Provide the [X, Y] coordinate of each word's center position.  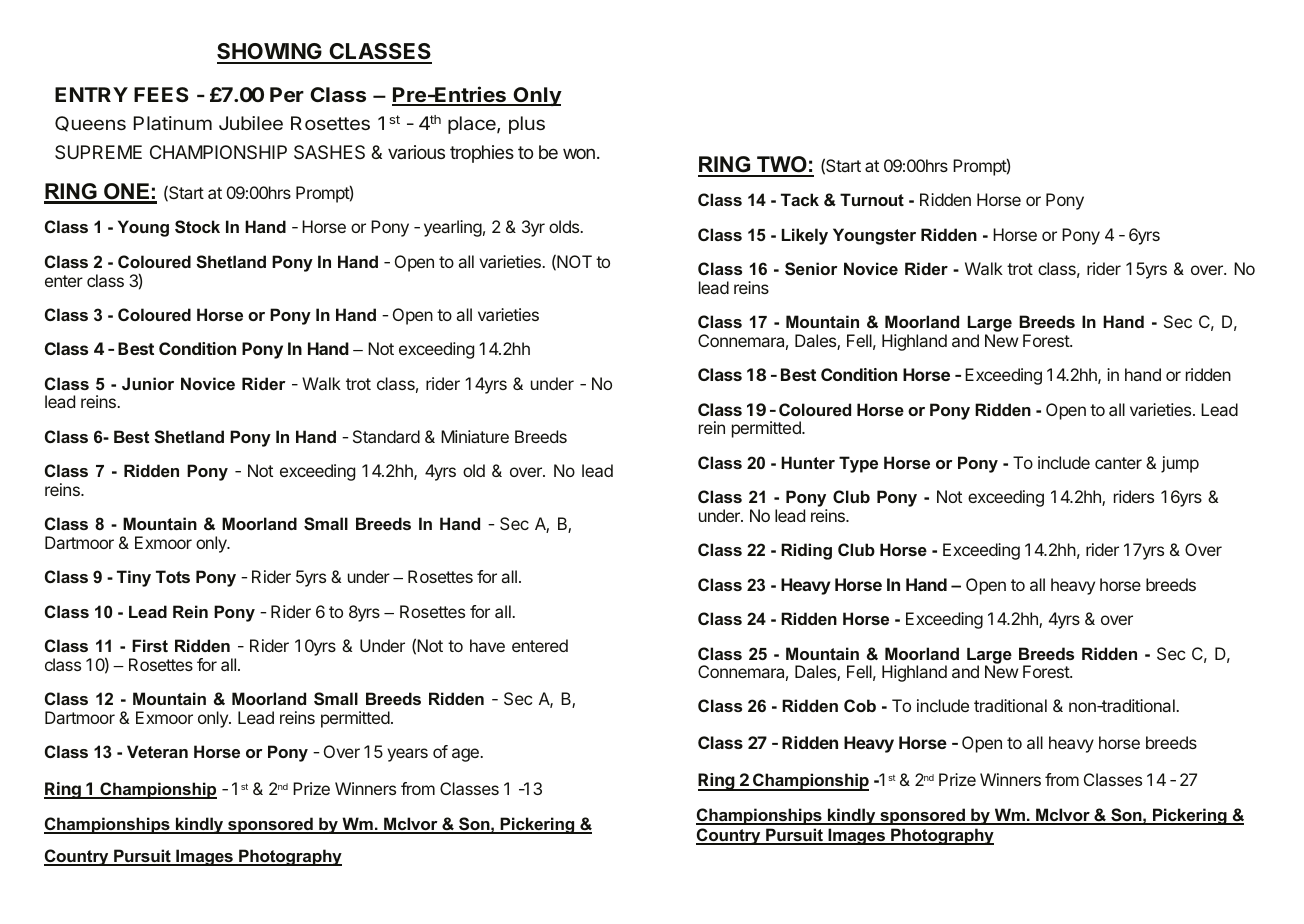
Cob [860, 705]
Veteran [157, 751]
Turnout [872, 199]
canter [1118, 463]
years [407, 755]
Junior [148, 383]
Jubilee [251, 123]
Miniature [475, 436]
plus [527, 125]
